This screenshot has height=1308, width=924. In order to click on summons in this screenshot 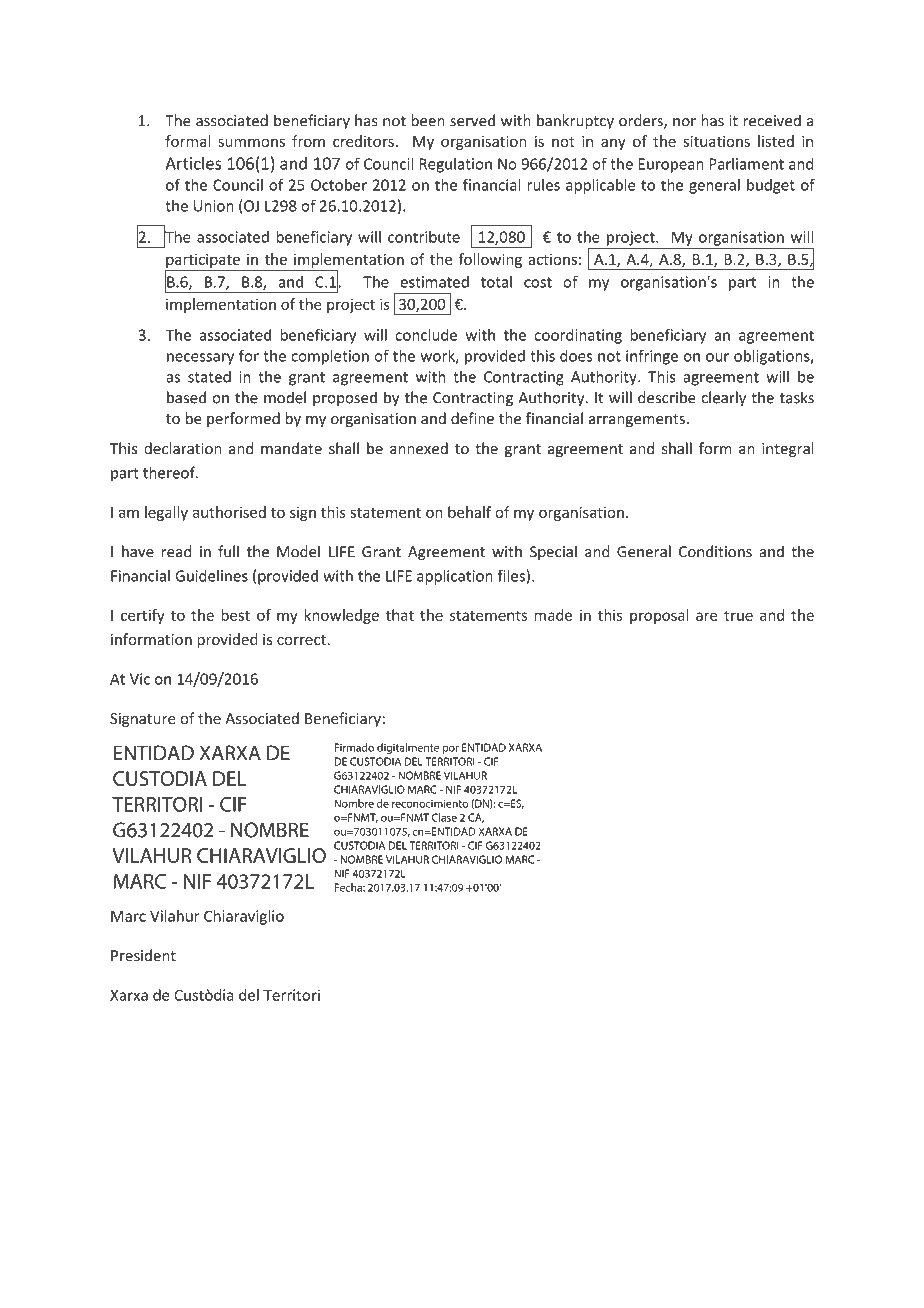, I will do `click(251, 142)`.
